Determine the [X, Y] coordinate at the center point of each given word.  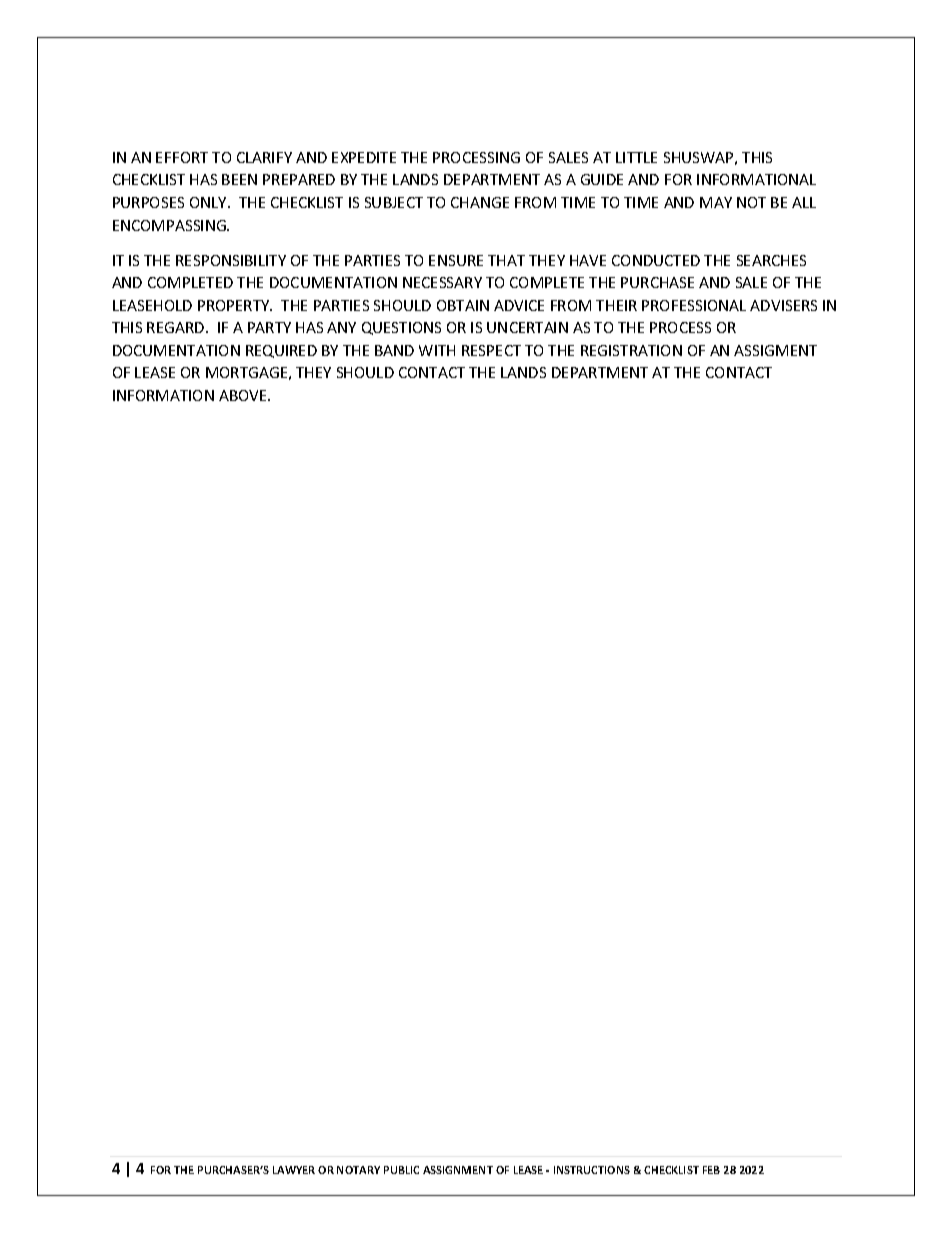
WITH [437, 350]
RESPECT [491, 350]
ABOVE [244, 395]
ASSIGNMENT [458, 1170]
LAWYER [294, 1170]
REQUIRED [281, 351]
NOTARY [358, 1170]
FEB [711, 1170]
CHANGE [480, 202]
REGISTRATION [631, 350]
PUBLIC [401, 1170]
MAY [716, 202]
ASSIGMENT [775, 350]
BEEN [239, 179]
